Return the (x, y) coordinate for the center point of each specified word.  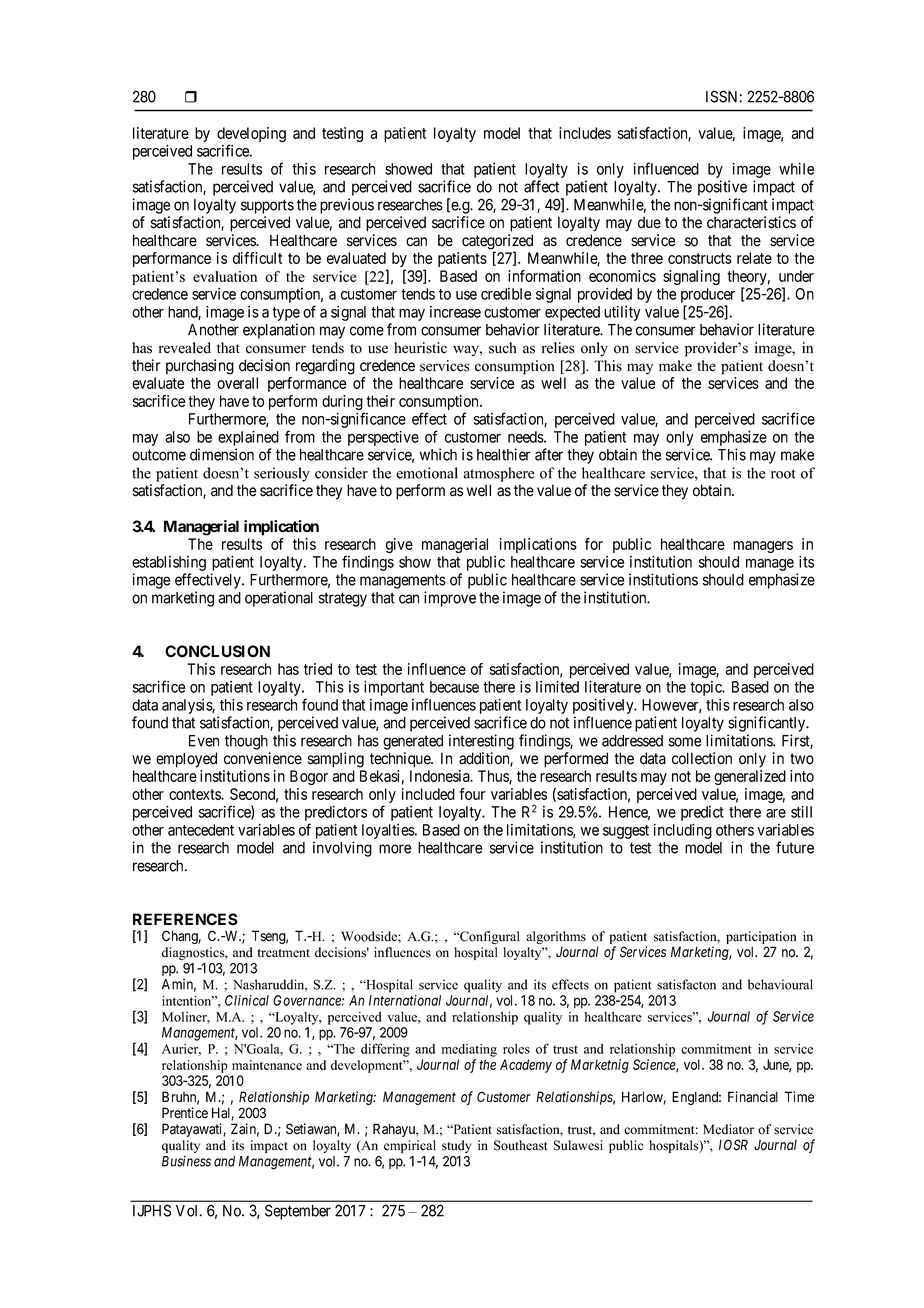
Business (186, 1161)
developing (251, 136)
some (685, 742)
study (456, 1146)
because (454, 687)
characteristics (751, 222)
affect (541, 186)
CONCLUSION (217, 651)
